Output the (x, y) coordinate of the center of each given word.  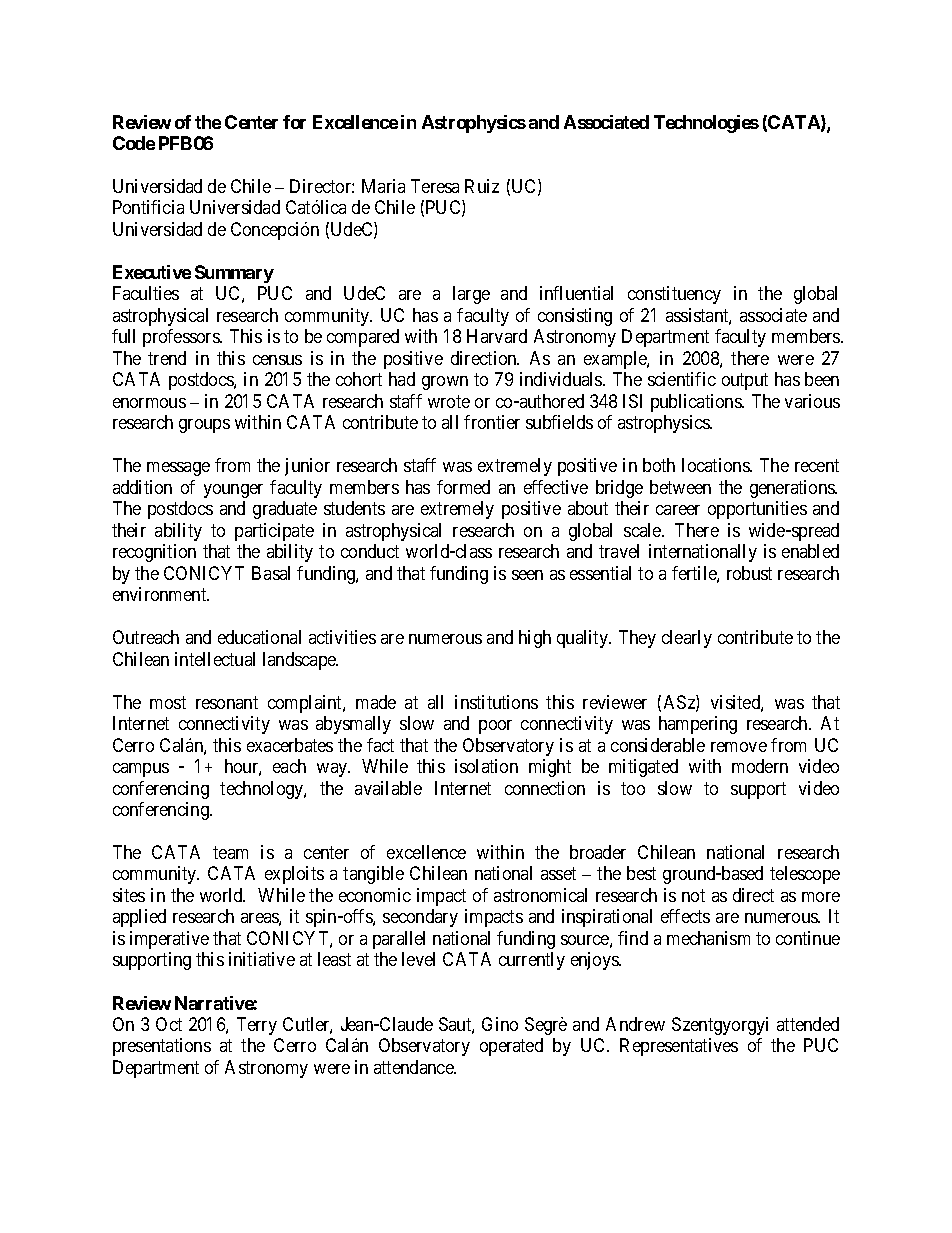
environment (161, 594)
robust (749, 573)
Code (134, 143)
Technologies (706, 124)
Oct (169, 1024)
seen (527, 575)
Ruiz (482, 186)
